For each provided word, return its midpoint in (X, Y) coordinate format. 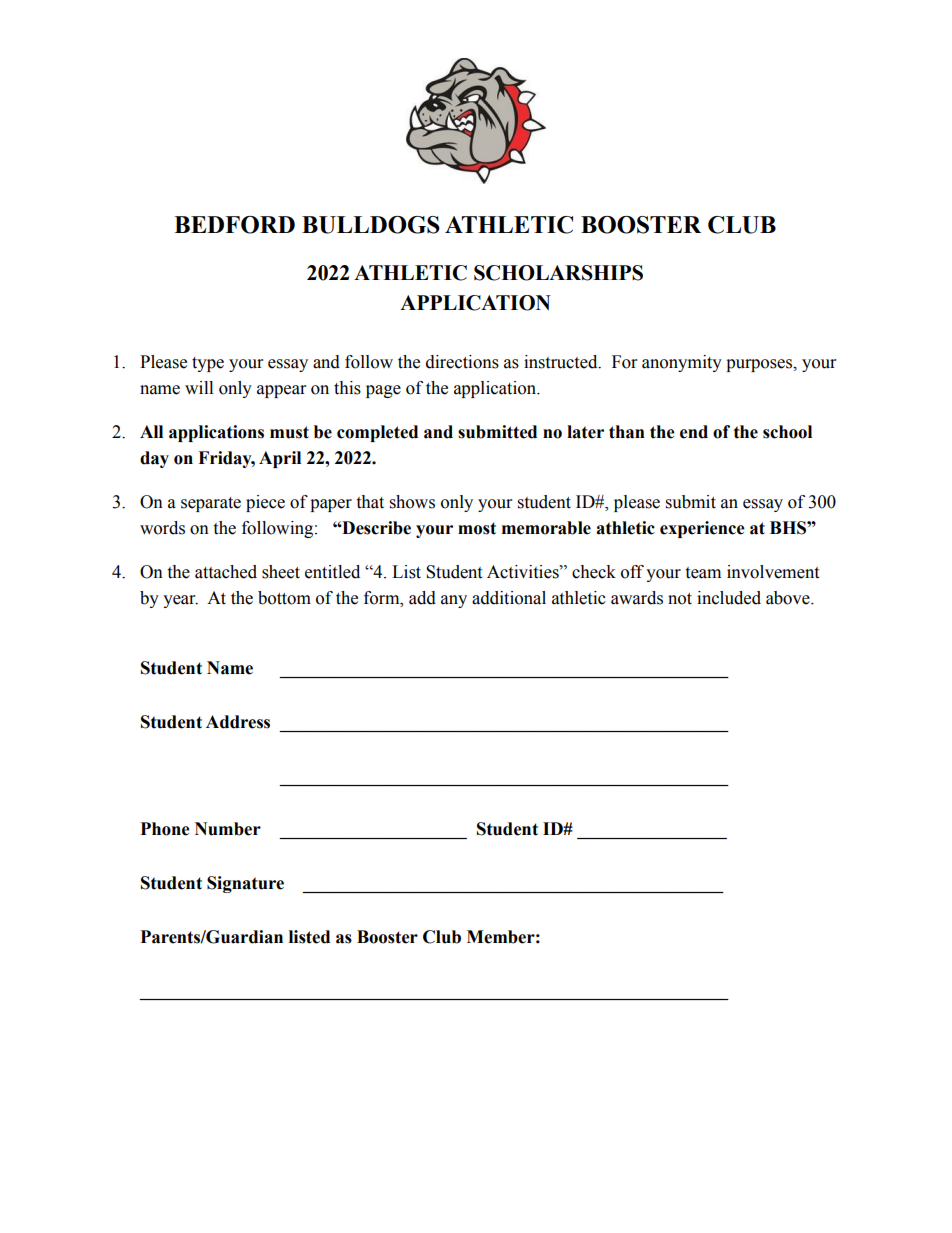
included (729, 598)
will (199, 387)
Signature (245, 884)
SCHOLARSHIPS (558, 273)
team (703, 573)
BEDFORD (234, 225)
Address (238, 722)
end (694, 432)
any (454, 601)
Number (228, 829)
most (477, 528)
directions (462, 362)
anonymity (682, 363)
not (680, 599)
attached (226, 572)
